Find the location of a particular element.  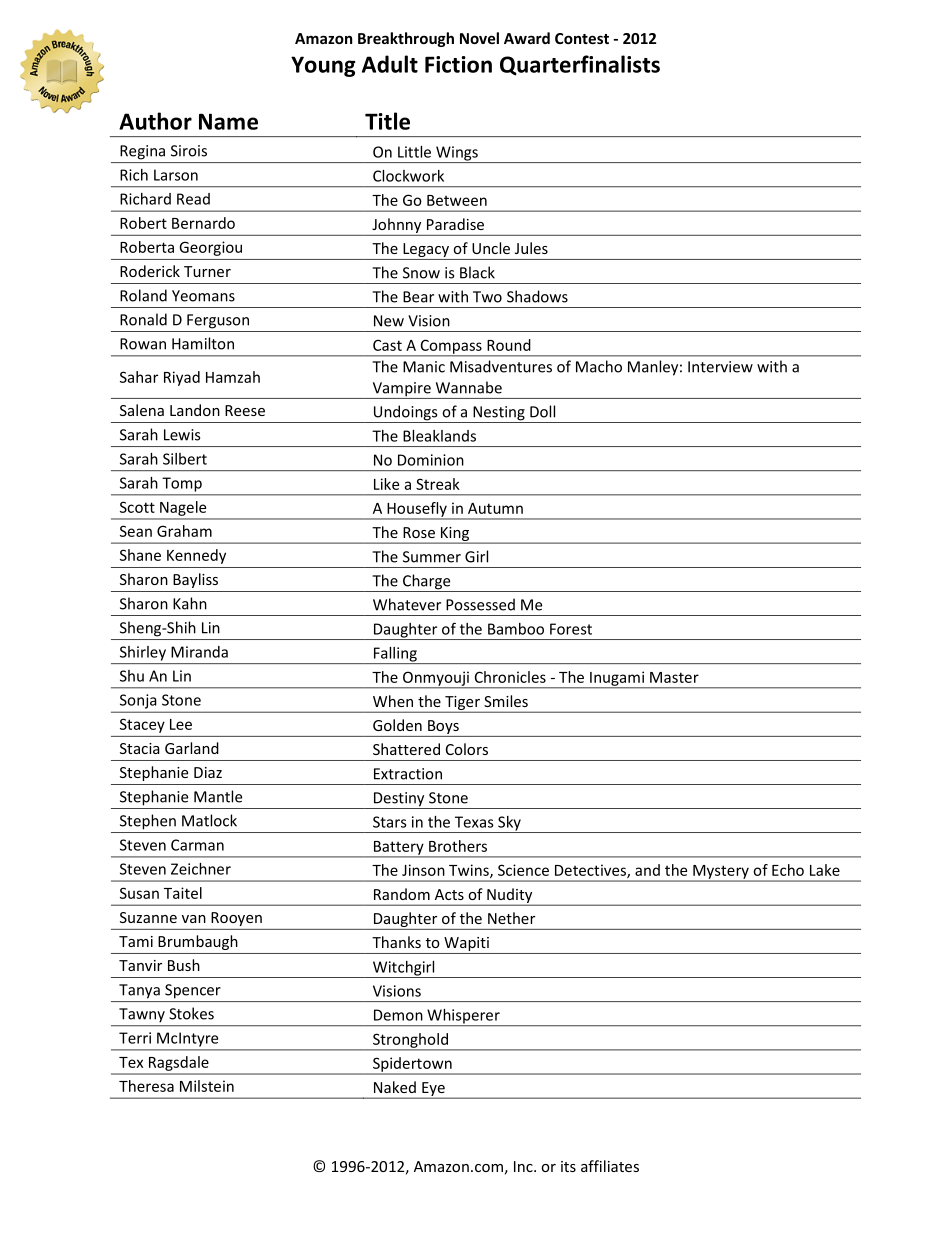

Fiction is located at coordinates (458, 64).
